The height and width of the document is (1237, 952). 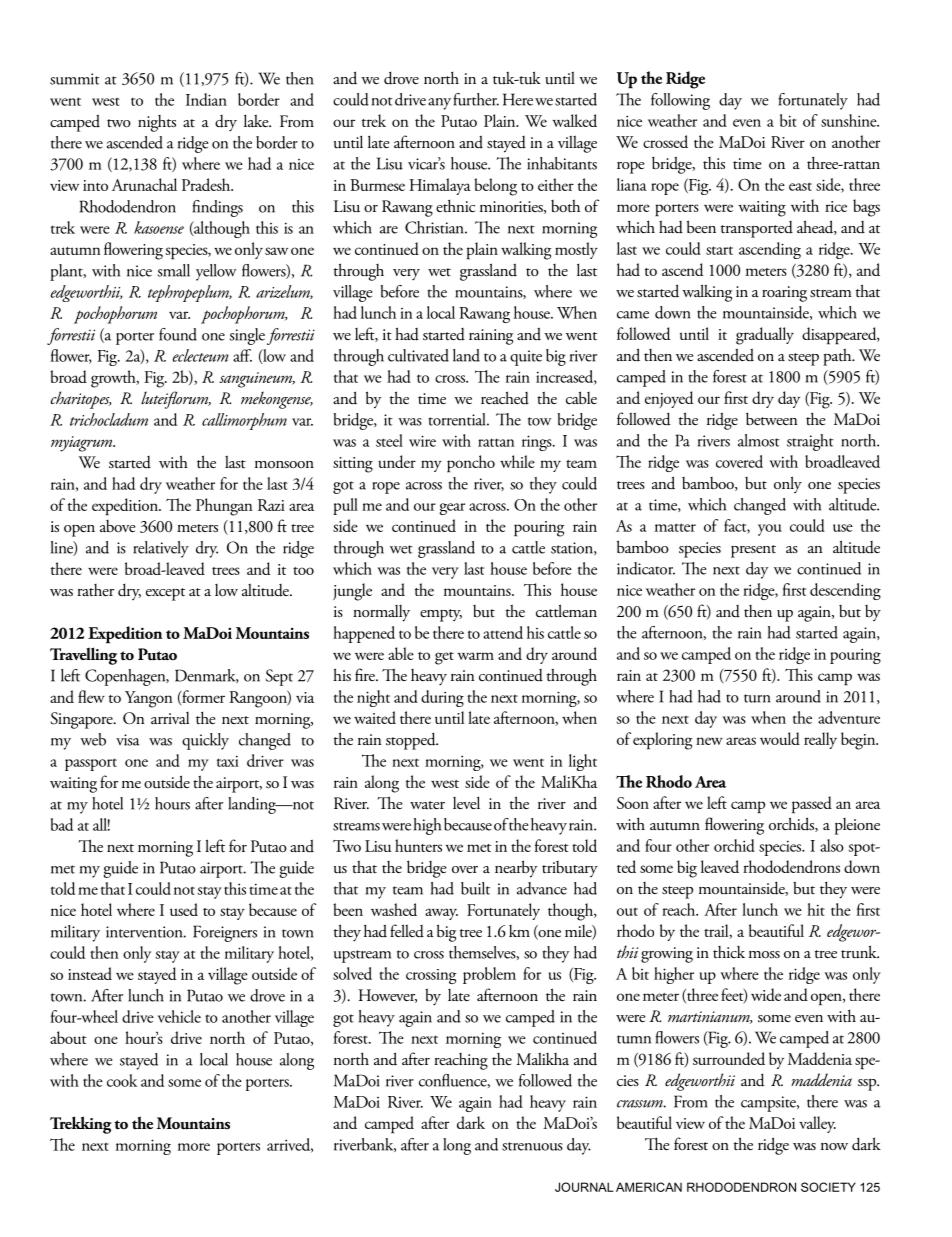 I want to click on passed, so click(x=812, y=805).
